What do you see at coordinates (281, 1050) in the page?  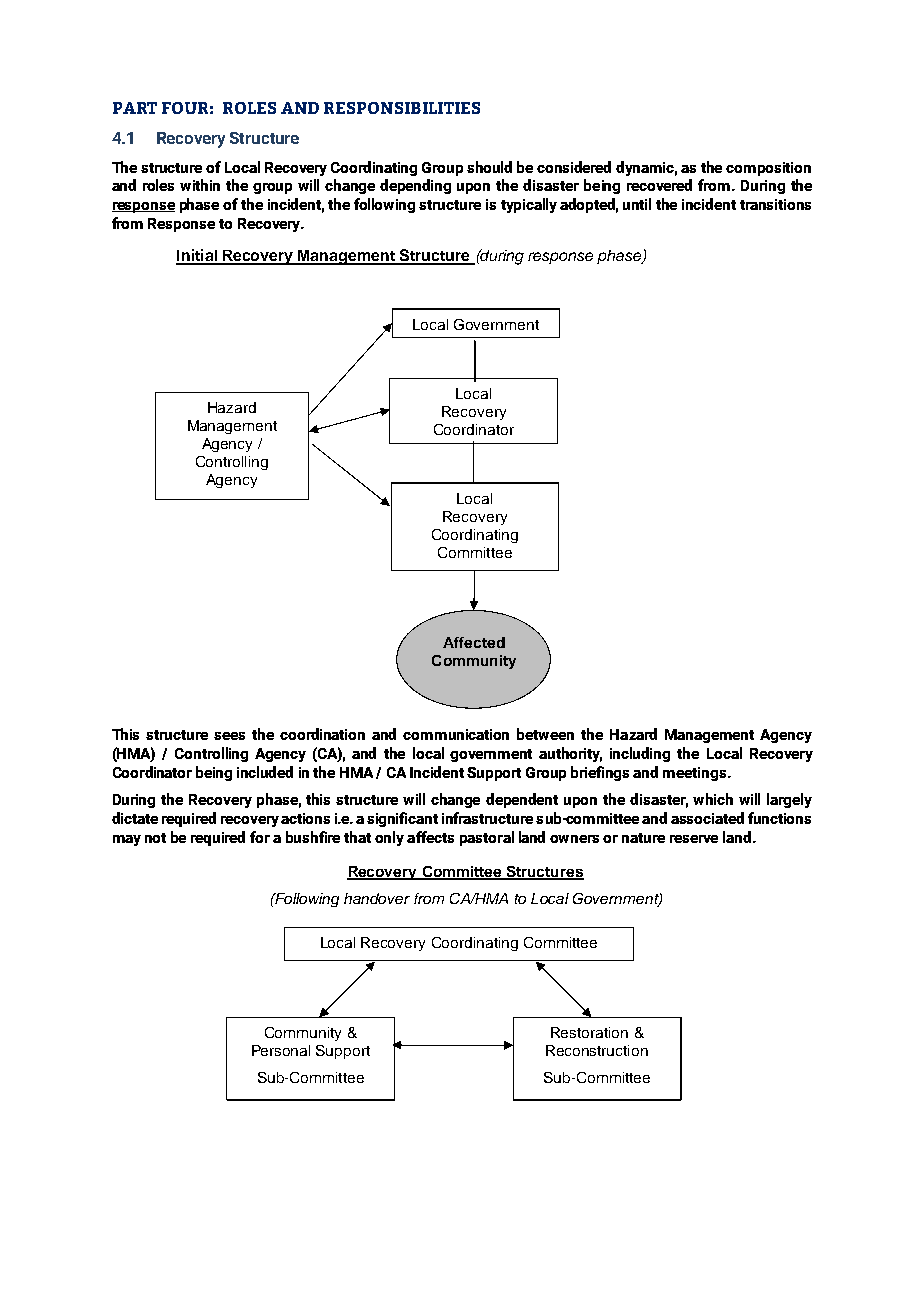 I see `Personal` at bounding box center [281, 1050].
